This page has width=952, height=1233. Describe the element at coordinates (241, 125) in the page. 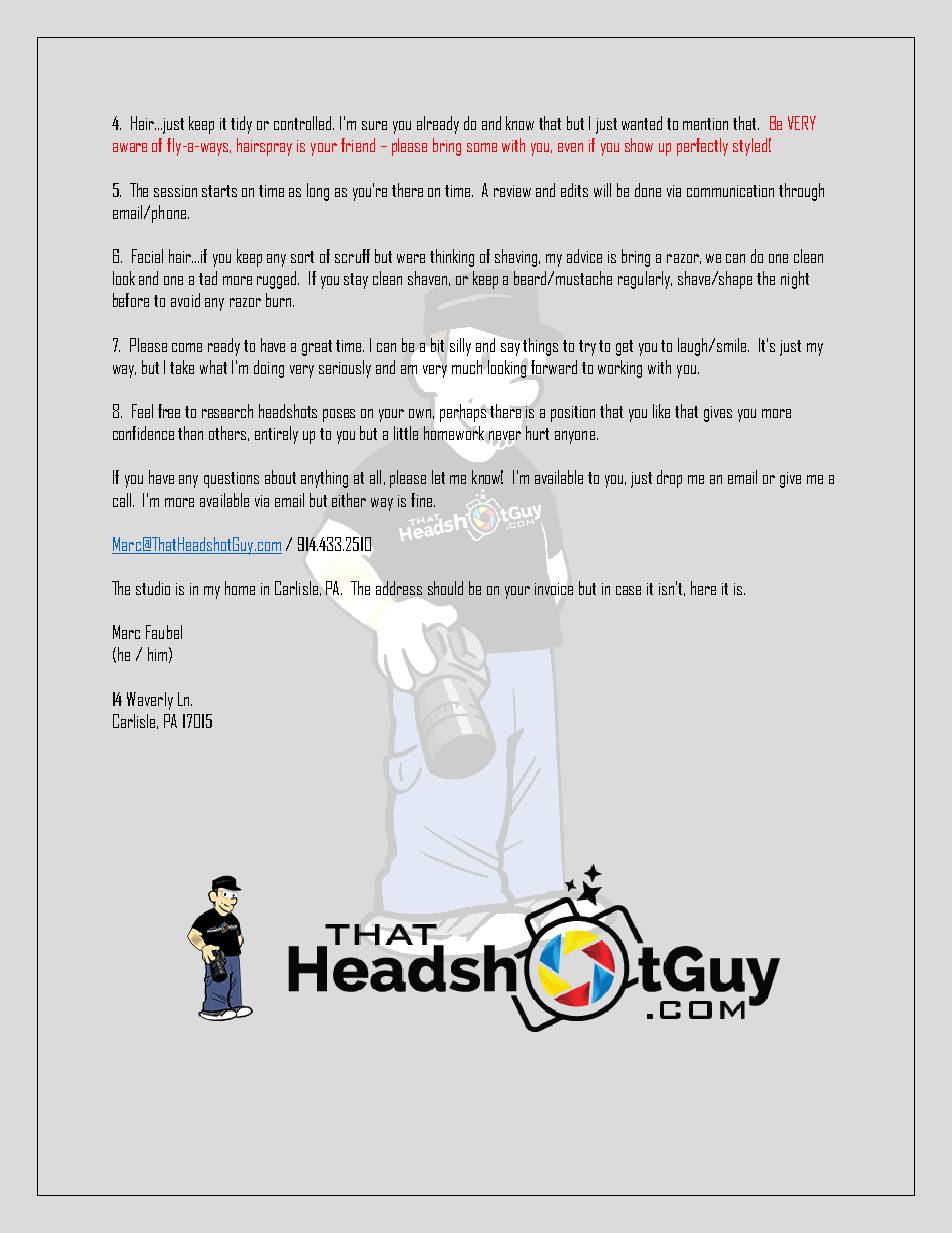

I see `tidy` at that location.
